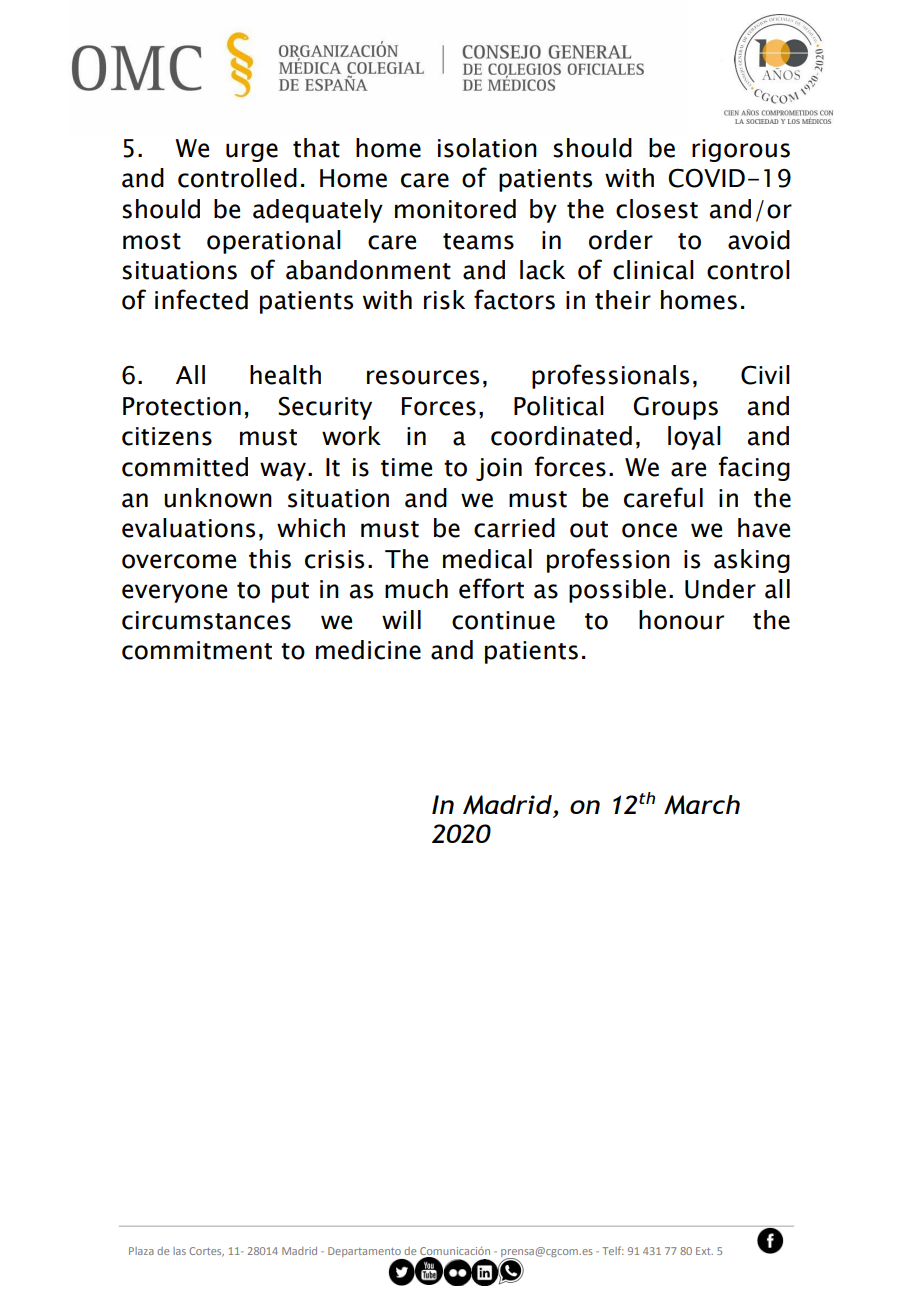 Image resolution: width=924 pixels, height=1307 pixels. I want to click on urge, so click(252, 152).
